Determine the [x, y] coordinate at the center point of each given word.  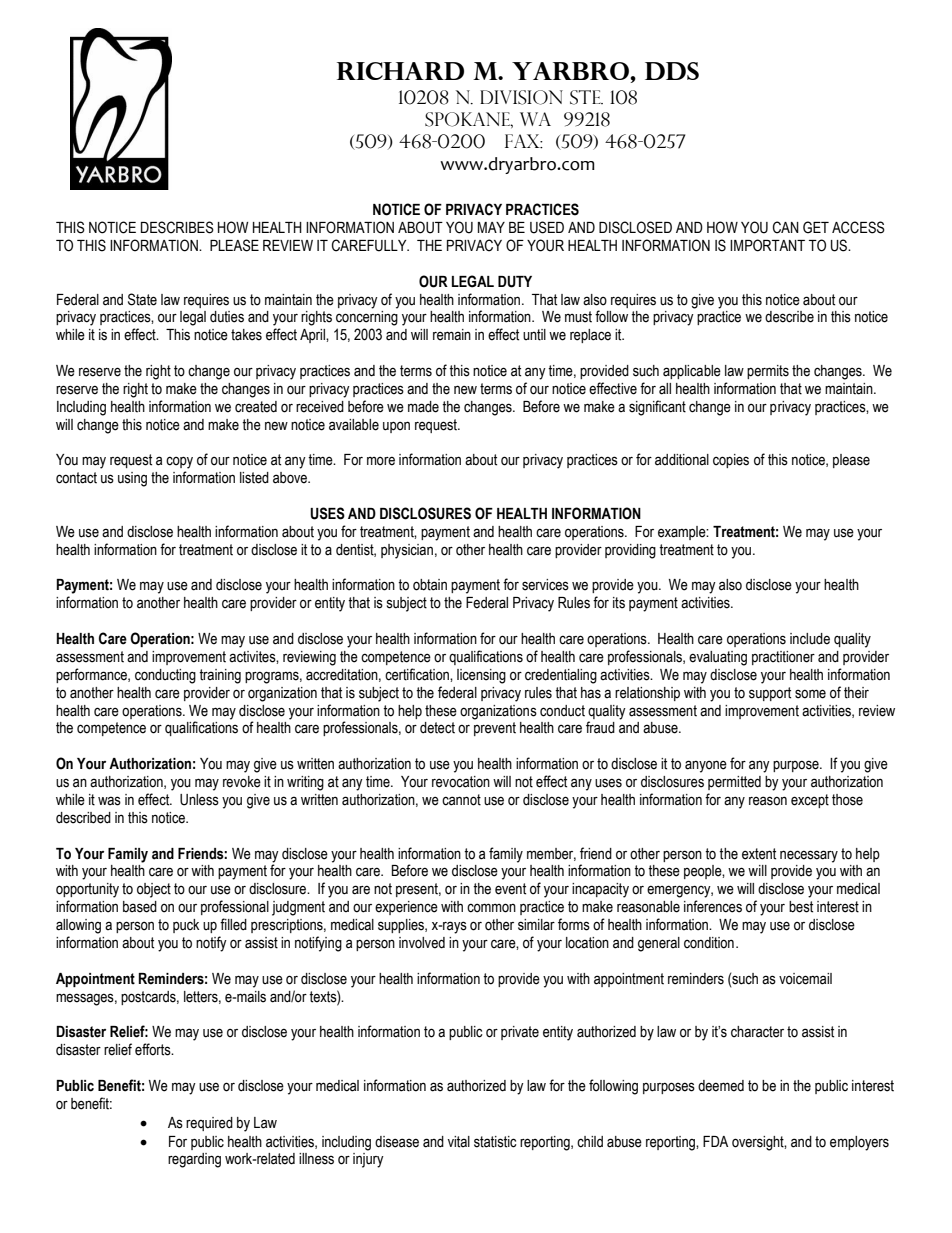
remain [452, 335]
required [209, 1124]
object [154, 890]
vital [459, 1142]
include [810, 639]
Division [521, 97]
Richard [400, 71]
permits [768, 372]
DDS [672, 71]
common [491, 908]
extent [759, 854]
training [220, 676]
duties [227, 317]
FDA [715, 1141]
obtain [430, 585]
